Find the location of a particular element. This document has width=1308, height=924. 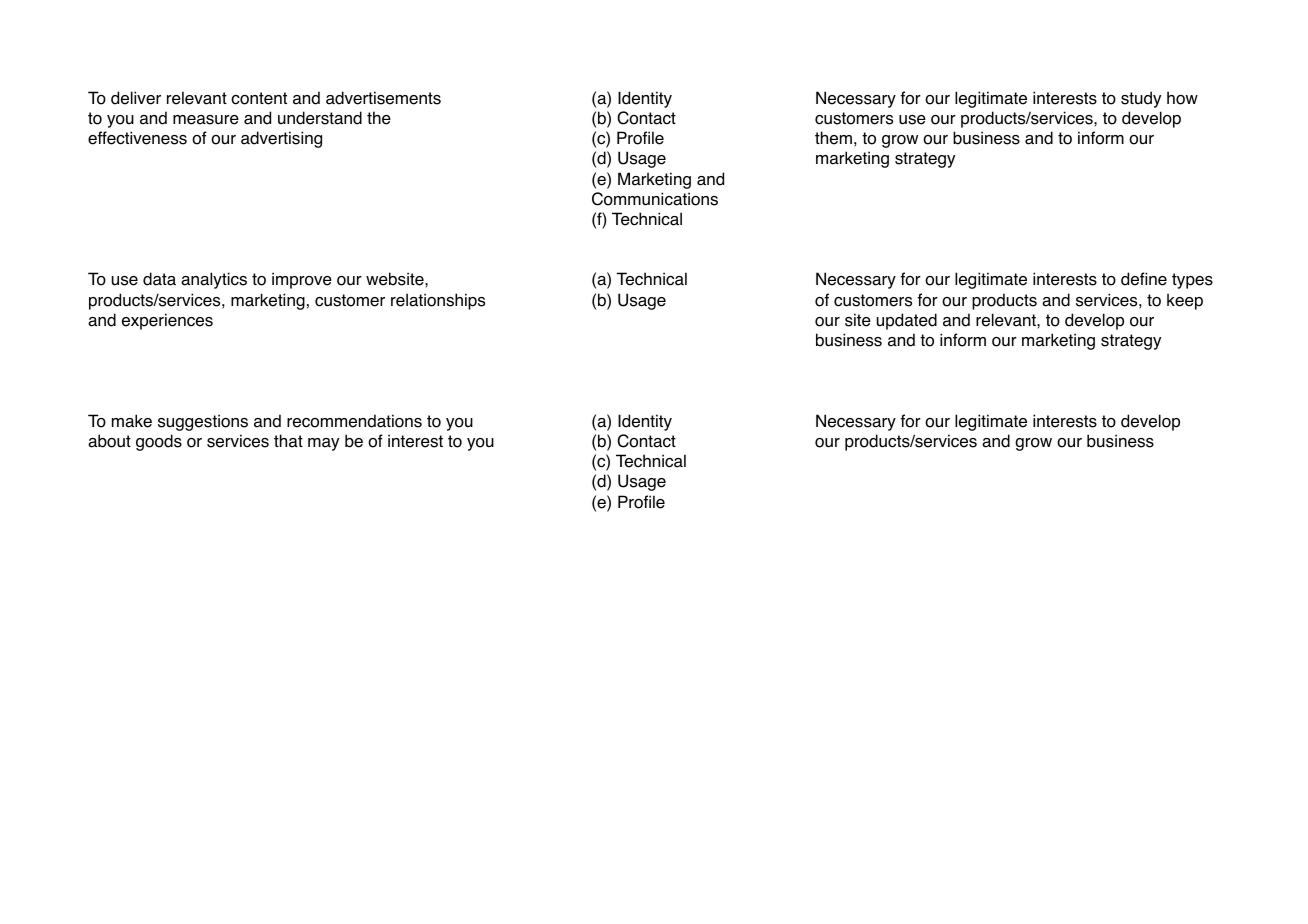

that is located at coordinates (288, 441).
